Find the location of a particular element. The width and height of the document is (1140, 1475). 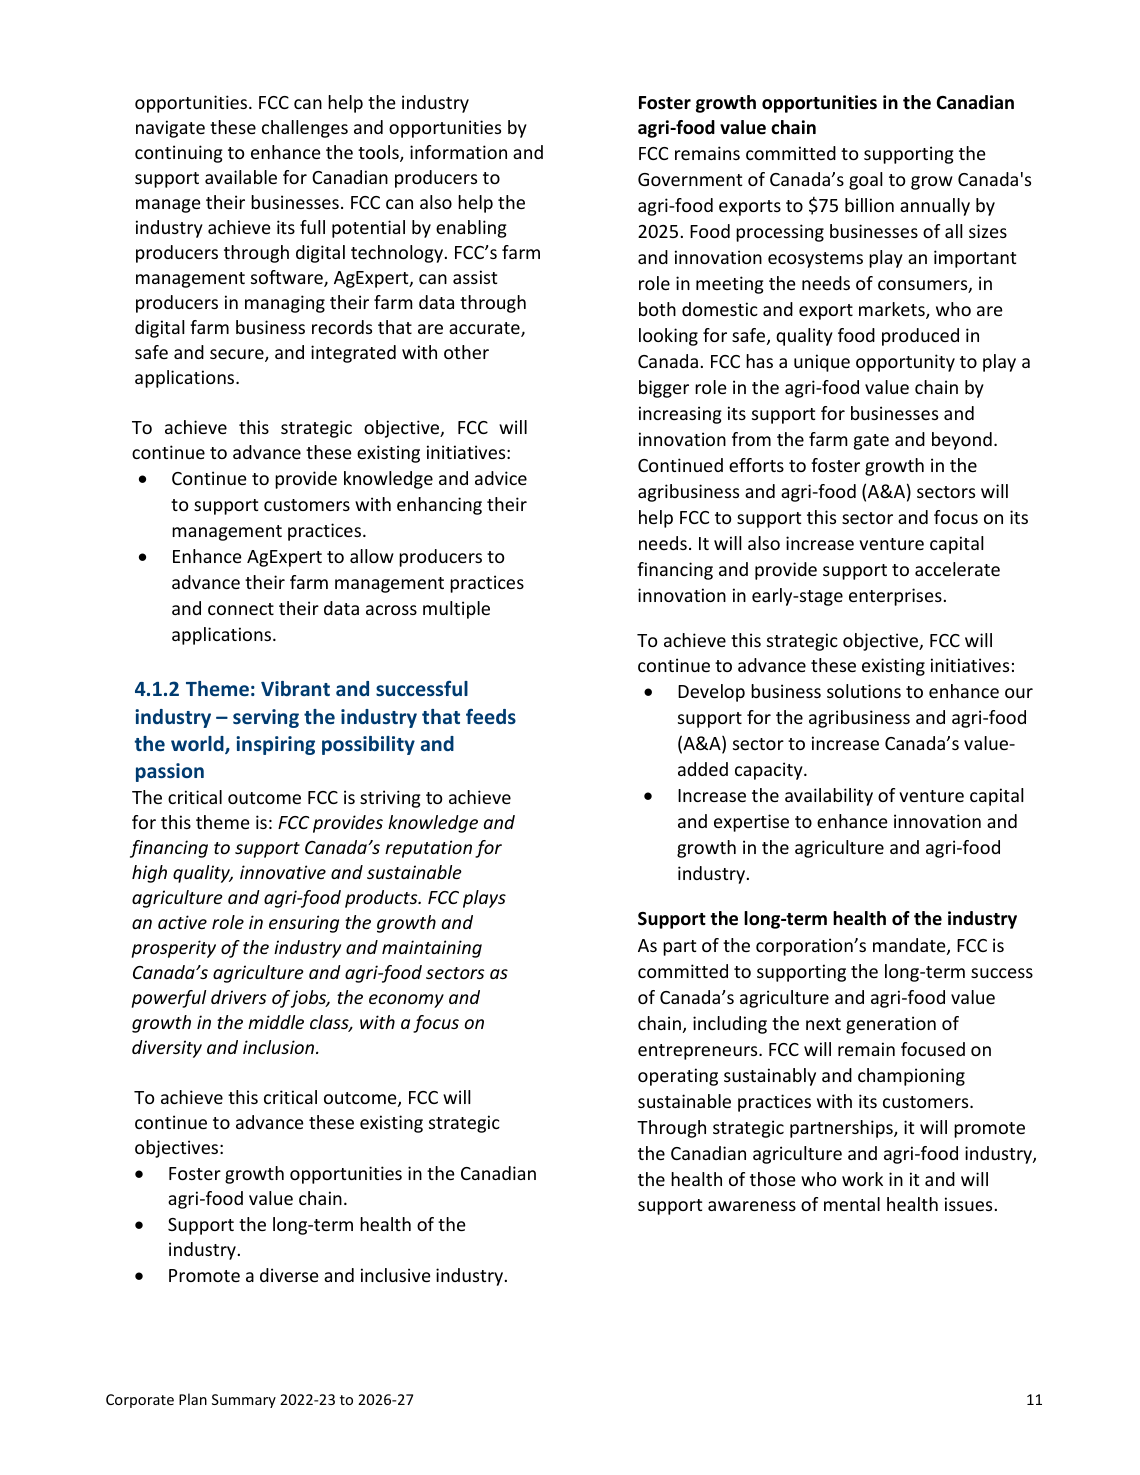

available is located at coordinates (241, 177).
